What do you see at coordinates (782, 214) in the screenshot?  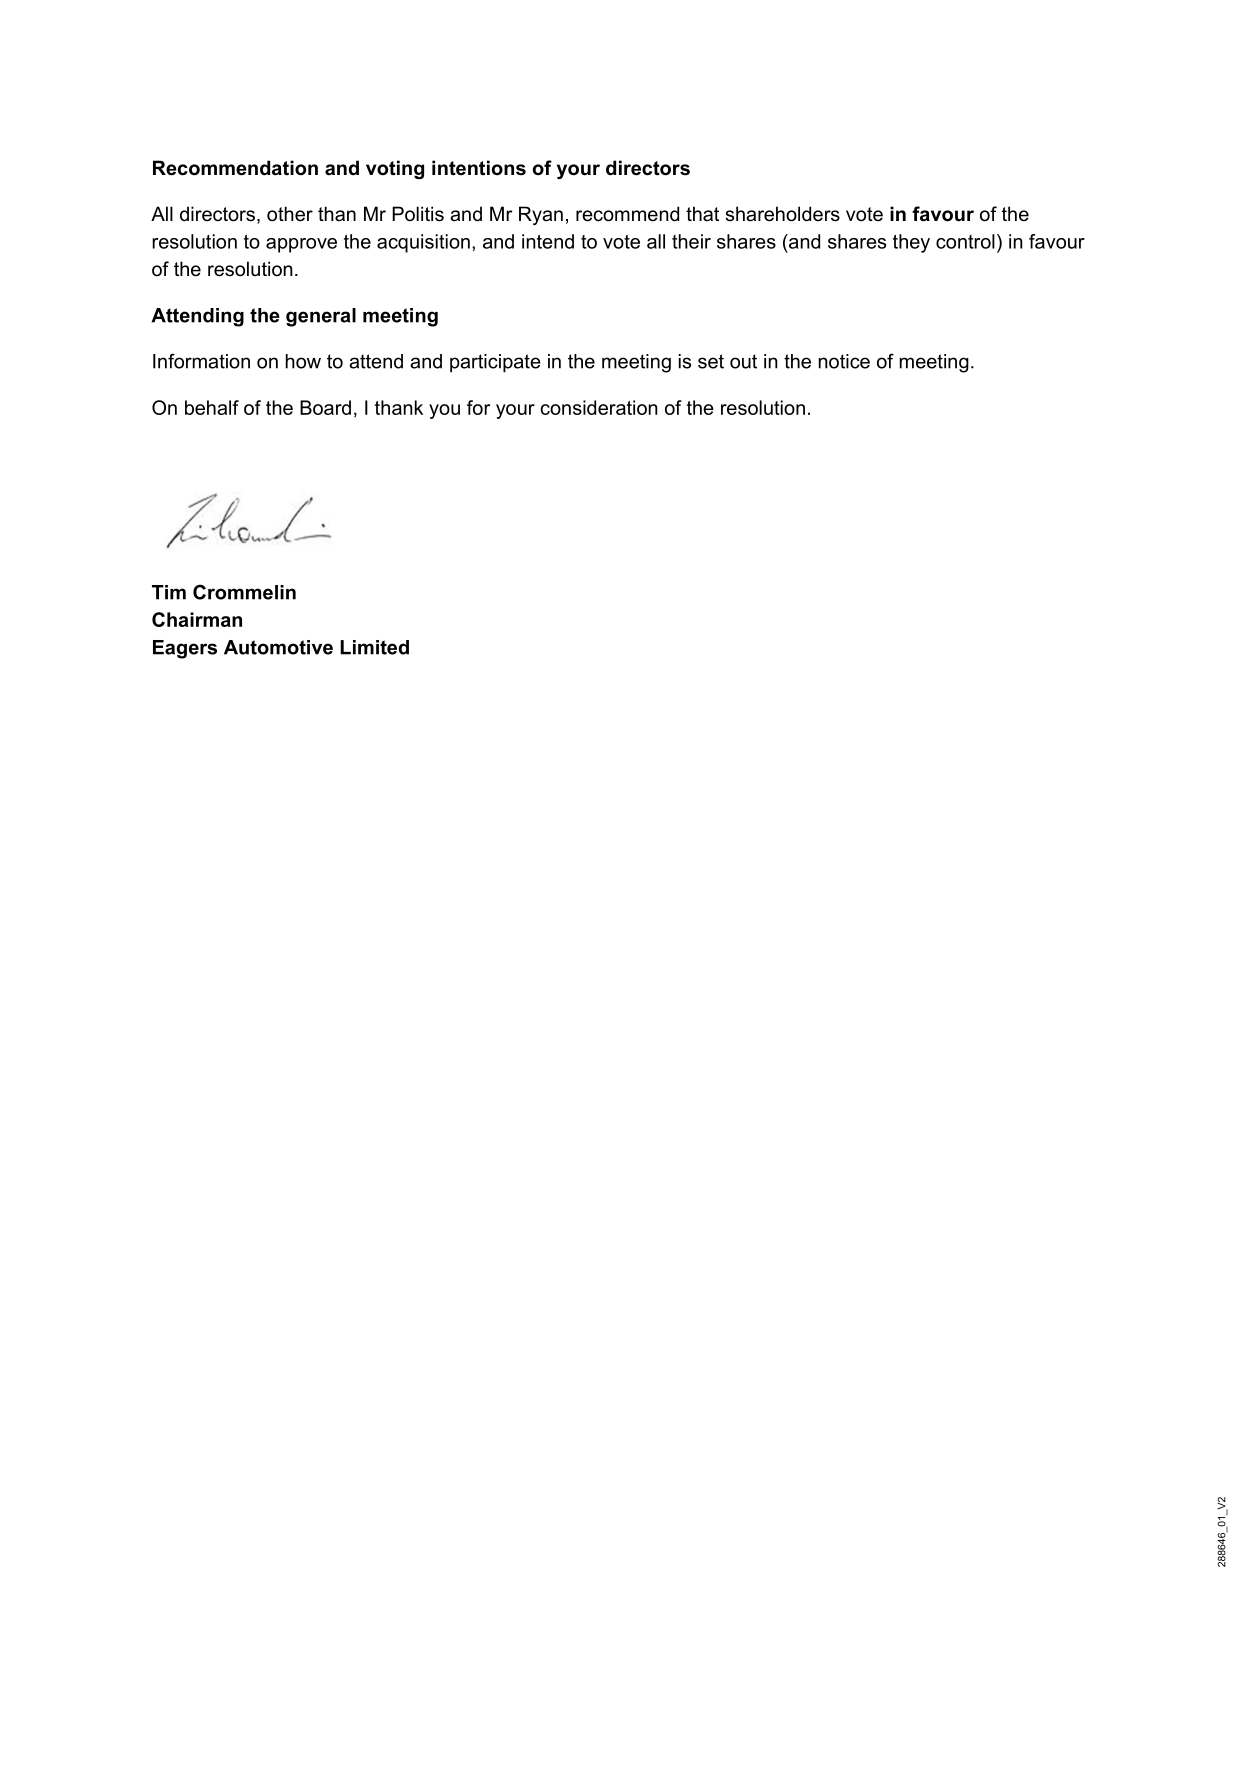 I see `shareholders` at bounding box center [782, 214].
